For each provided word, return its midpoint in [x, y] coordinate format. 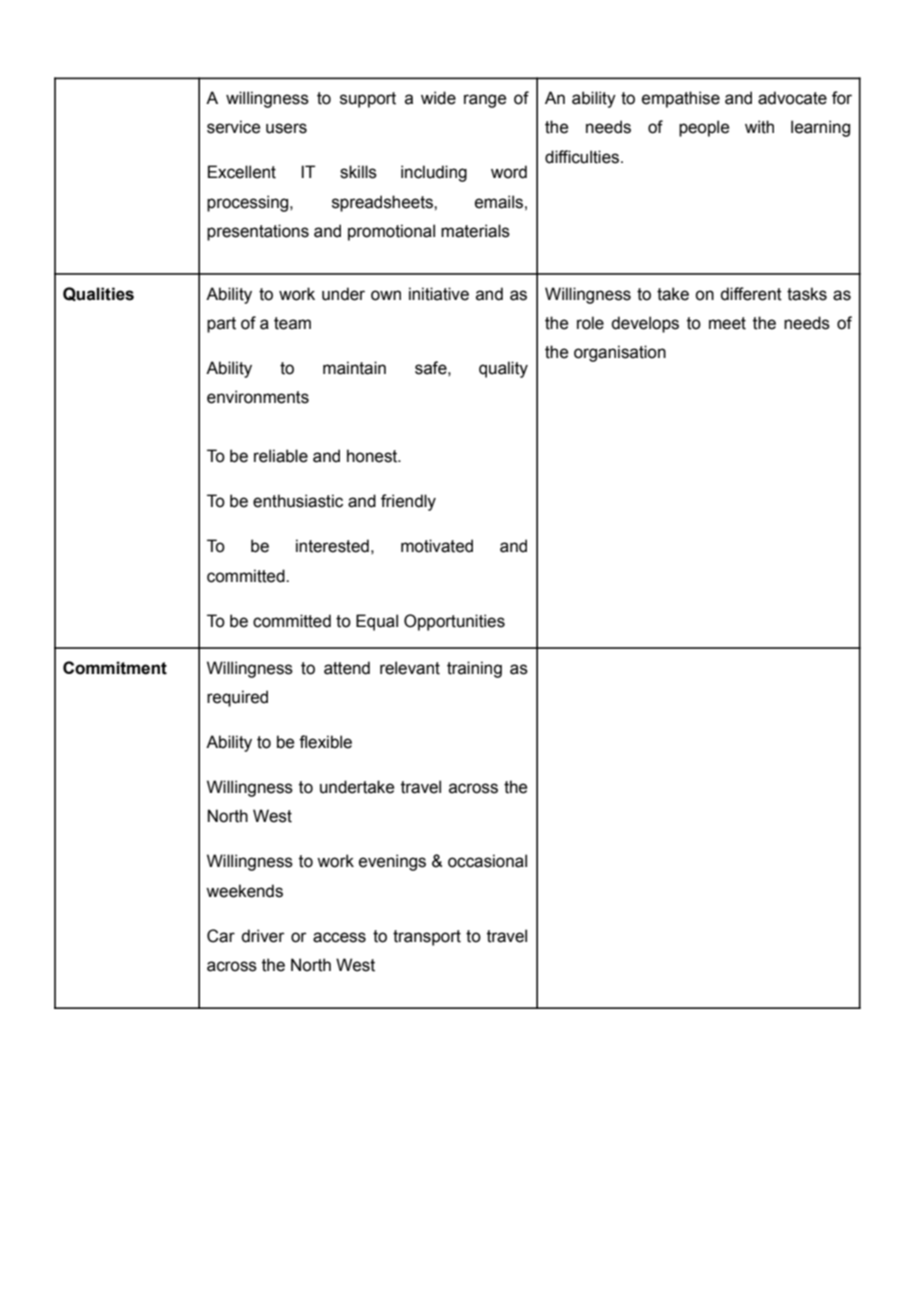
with [759, 127]
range [485, 101]
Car [221, 936]
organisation [620, 353]
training [474, 669]
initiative [439, 294]
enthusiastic [298, 501]
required [237, 698]
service [233, 127]
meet [727, 323]
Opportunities [454, 622]
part [221, 325]
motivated [437, 546]
